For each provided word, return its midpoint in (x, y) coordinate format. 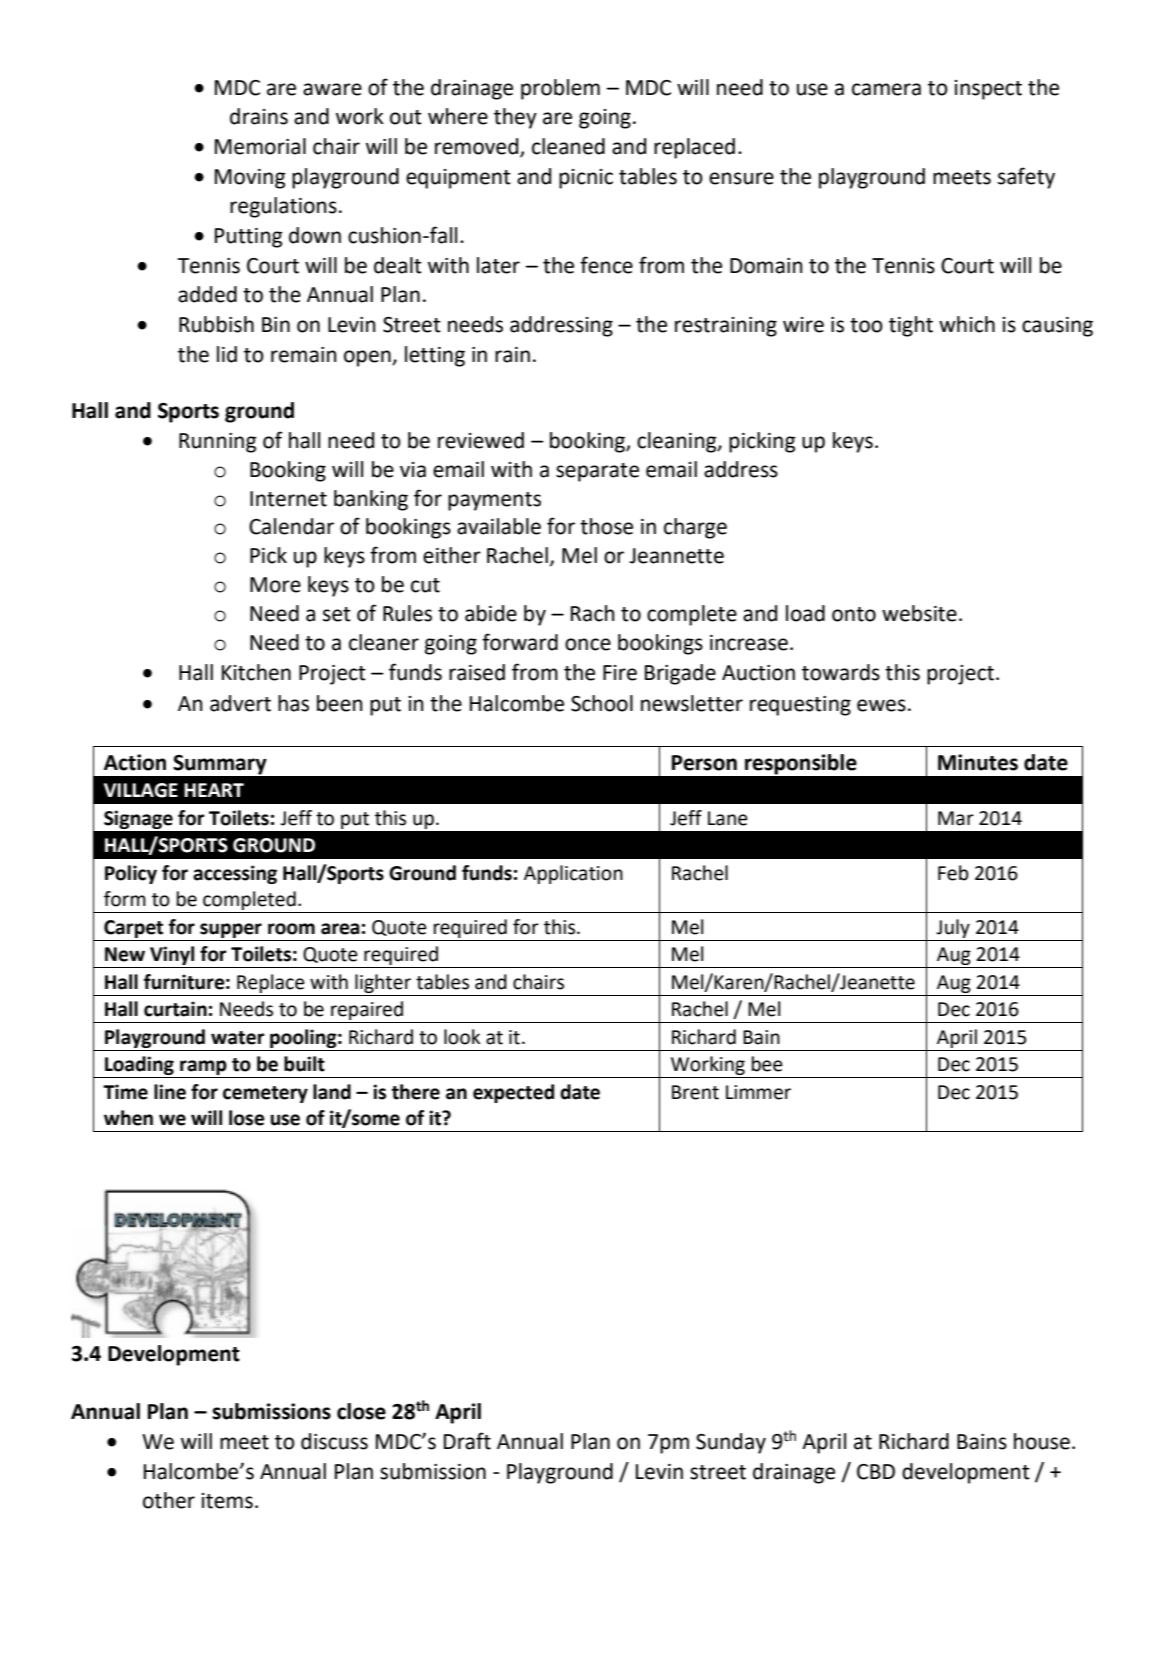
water (238, 1038)
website (919, 613)
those (606, 526)
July (953, 928)
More (275, 585)
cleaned (568, 146)
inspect (988, 90)
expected (513, 1093)
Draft (467, 1441)
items (227, 1501)
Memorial (260, 146)
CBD (876, 1472)
